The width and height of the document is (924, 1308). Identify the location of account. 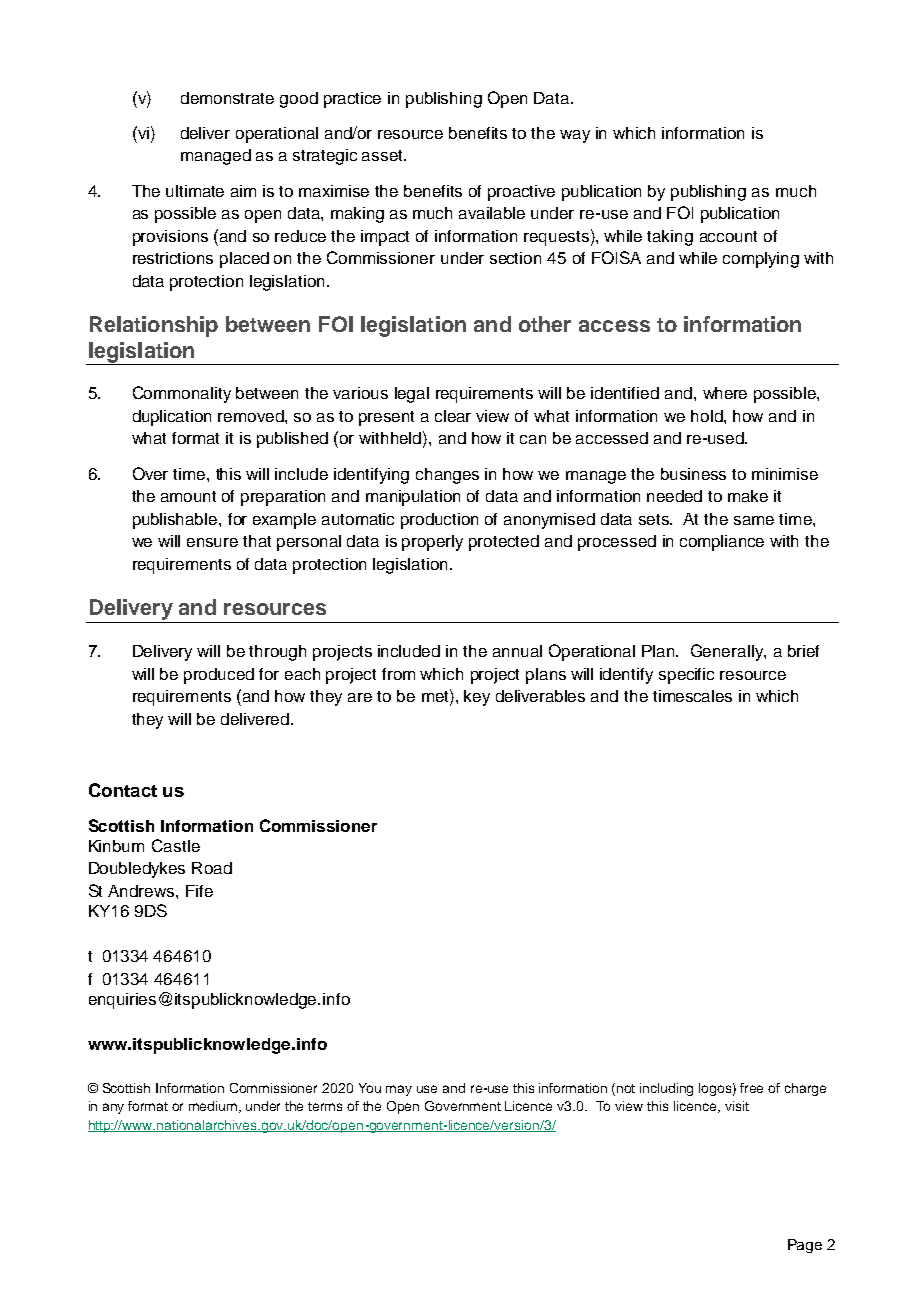
(728, 236).
